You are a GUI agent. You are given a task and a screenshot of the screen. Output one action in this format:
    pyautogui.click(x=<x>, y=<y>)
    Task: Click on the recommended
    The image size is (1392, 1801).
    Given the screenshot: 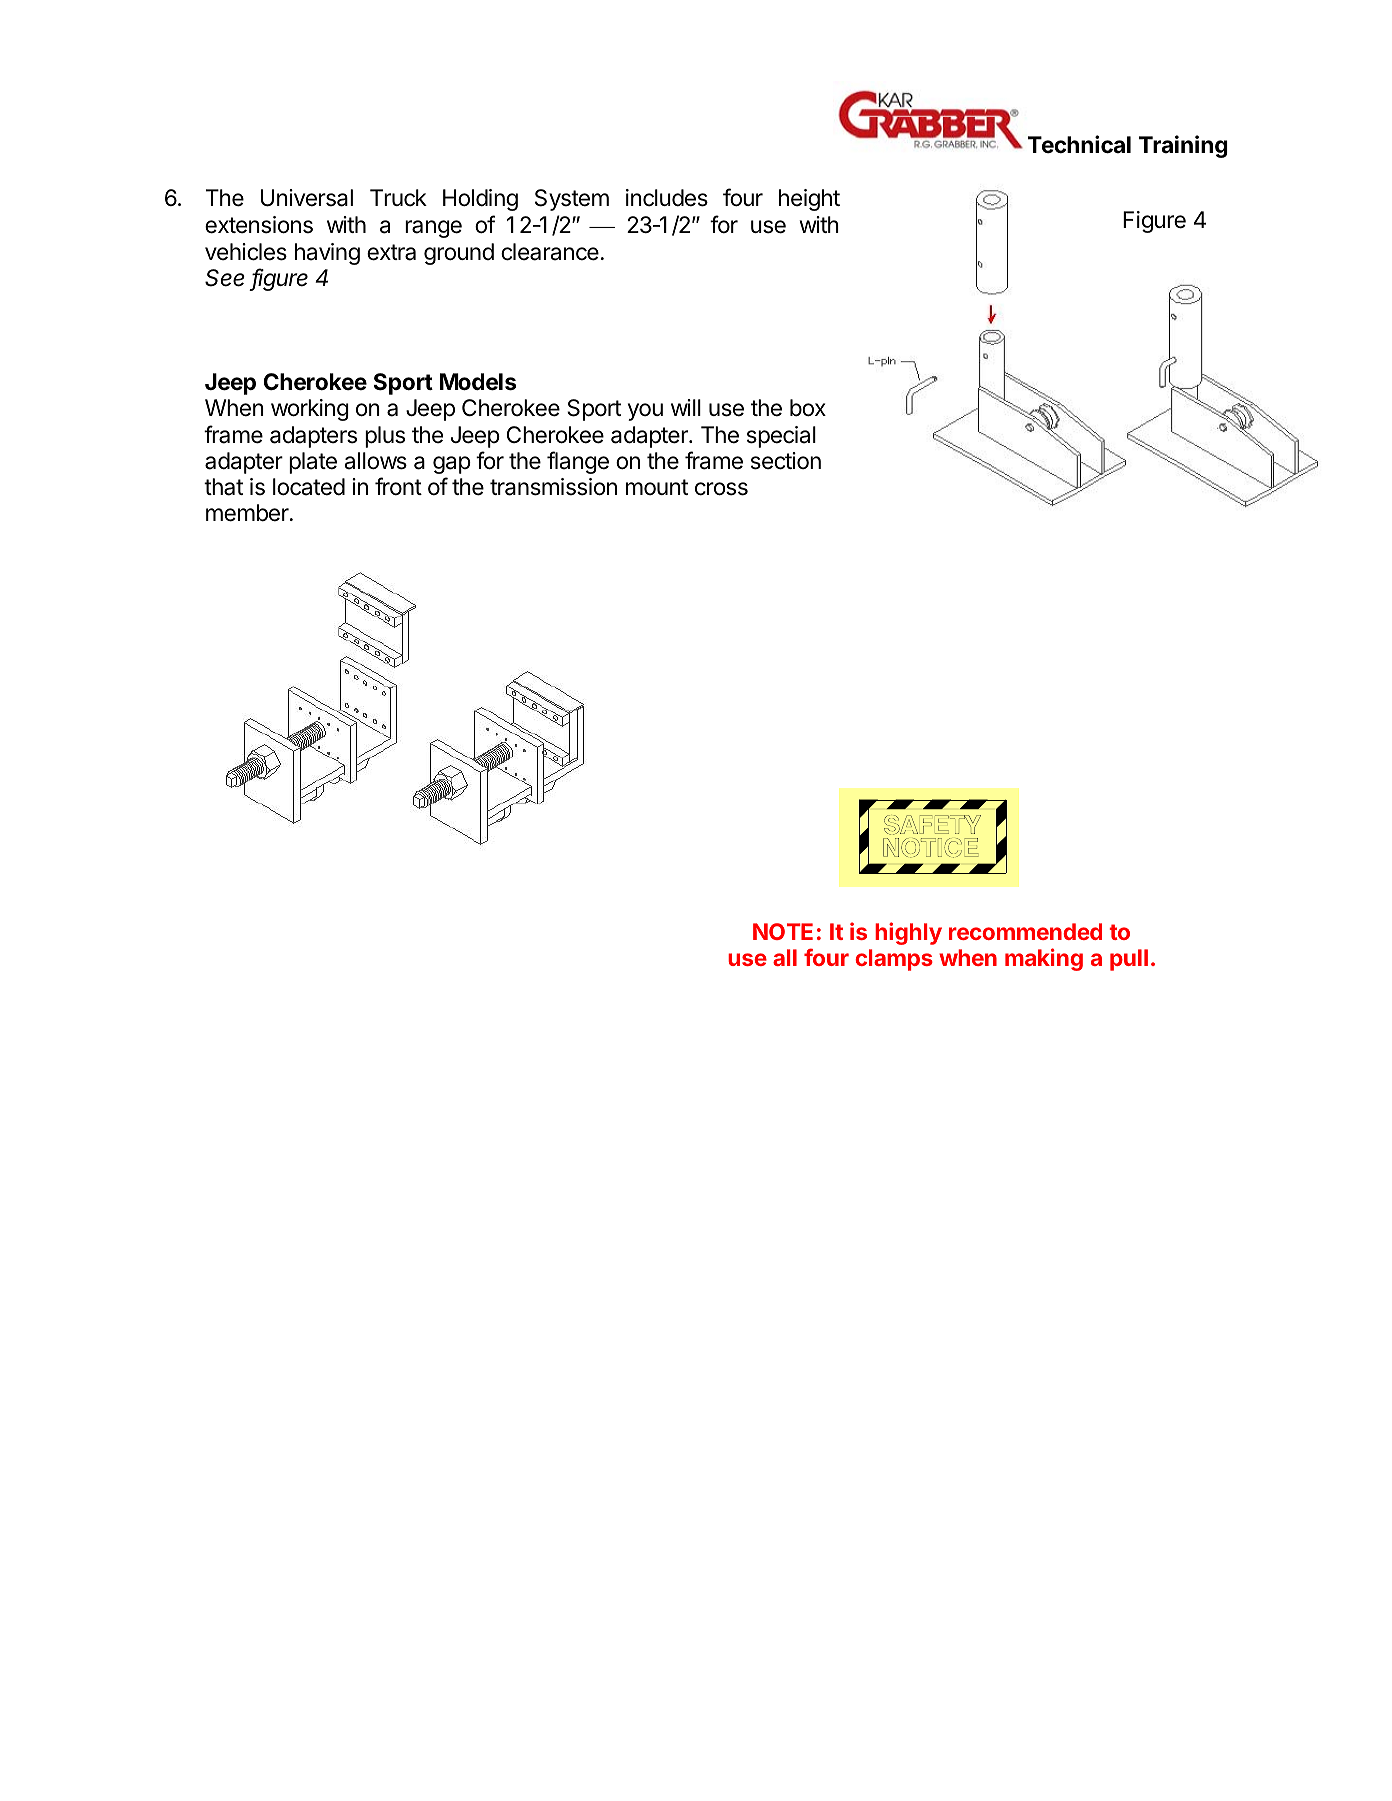 What is the action you would take?
    pyautogui.click(x=1025, y=931)
